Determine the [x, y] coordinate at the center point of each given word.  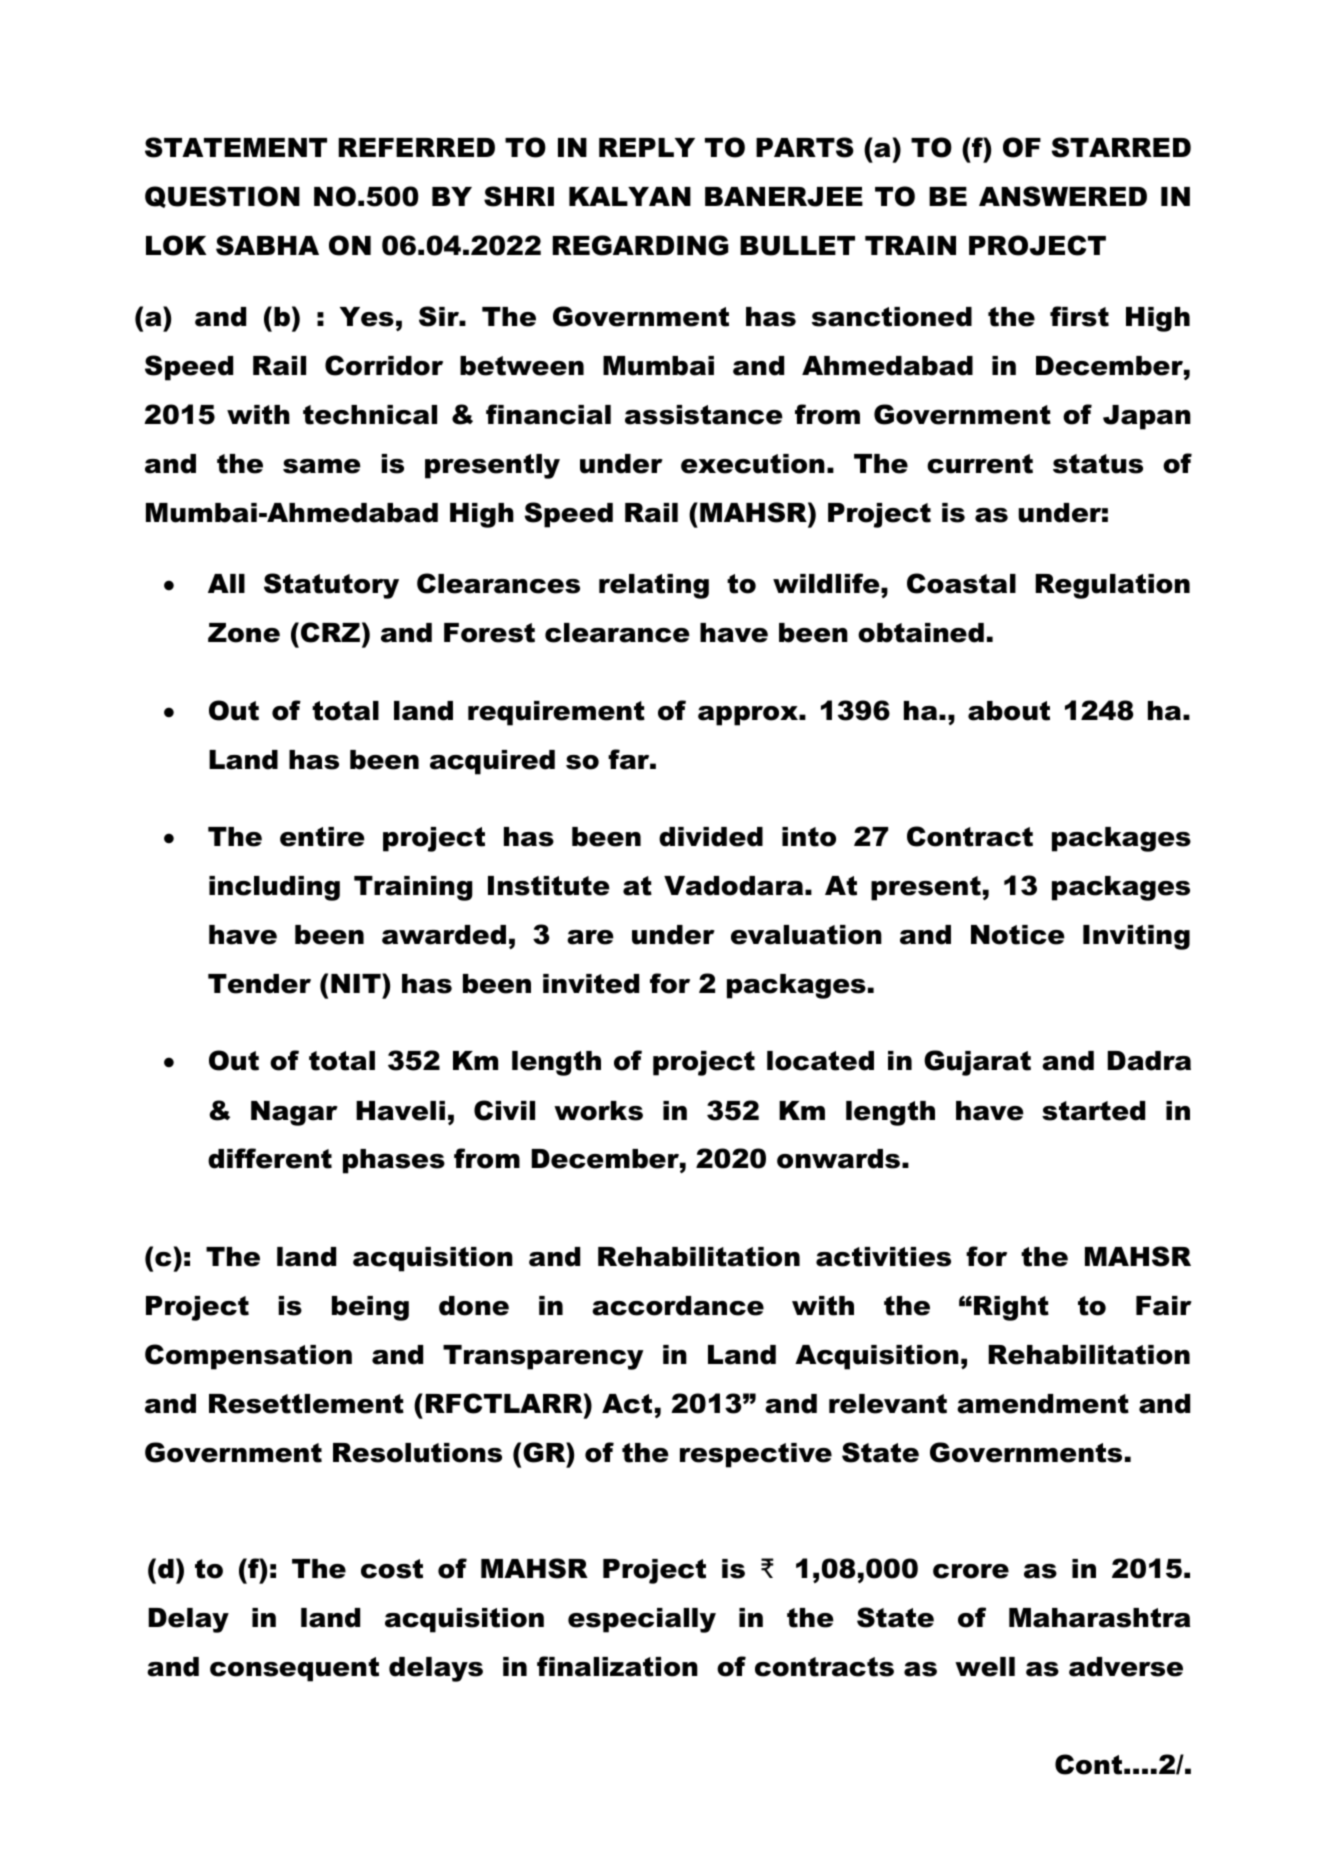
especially [642, 1620]
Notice [1018, 935]
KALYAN [630, 196]
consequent [294, 1669]
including [274, 888]
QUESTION [222, 197]
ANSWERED [1063, 196]
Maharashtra [1099, 1618]
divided [711, 837]
